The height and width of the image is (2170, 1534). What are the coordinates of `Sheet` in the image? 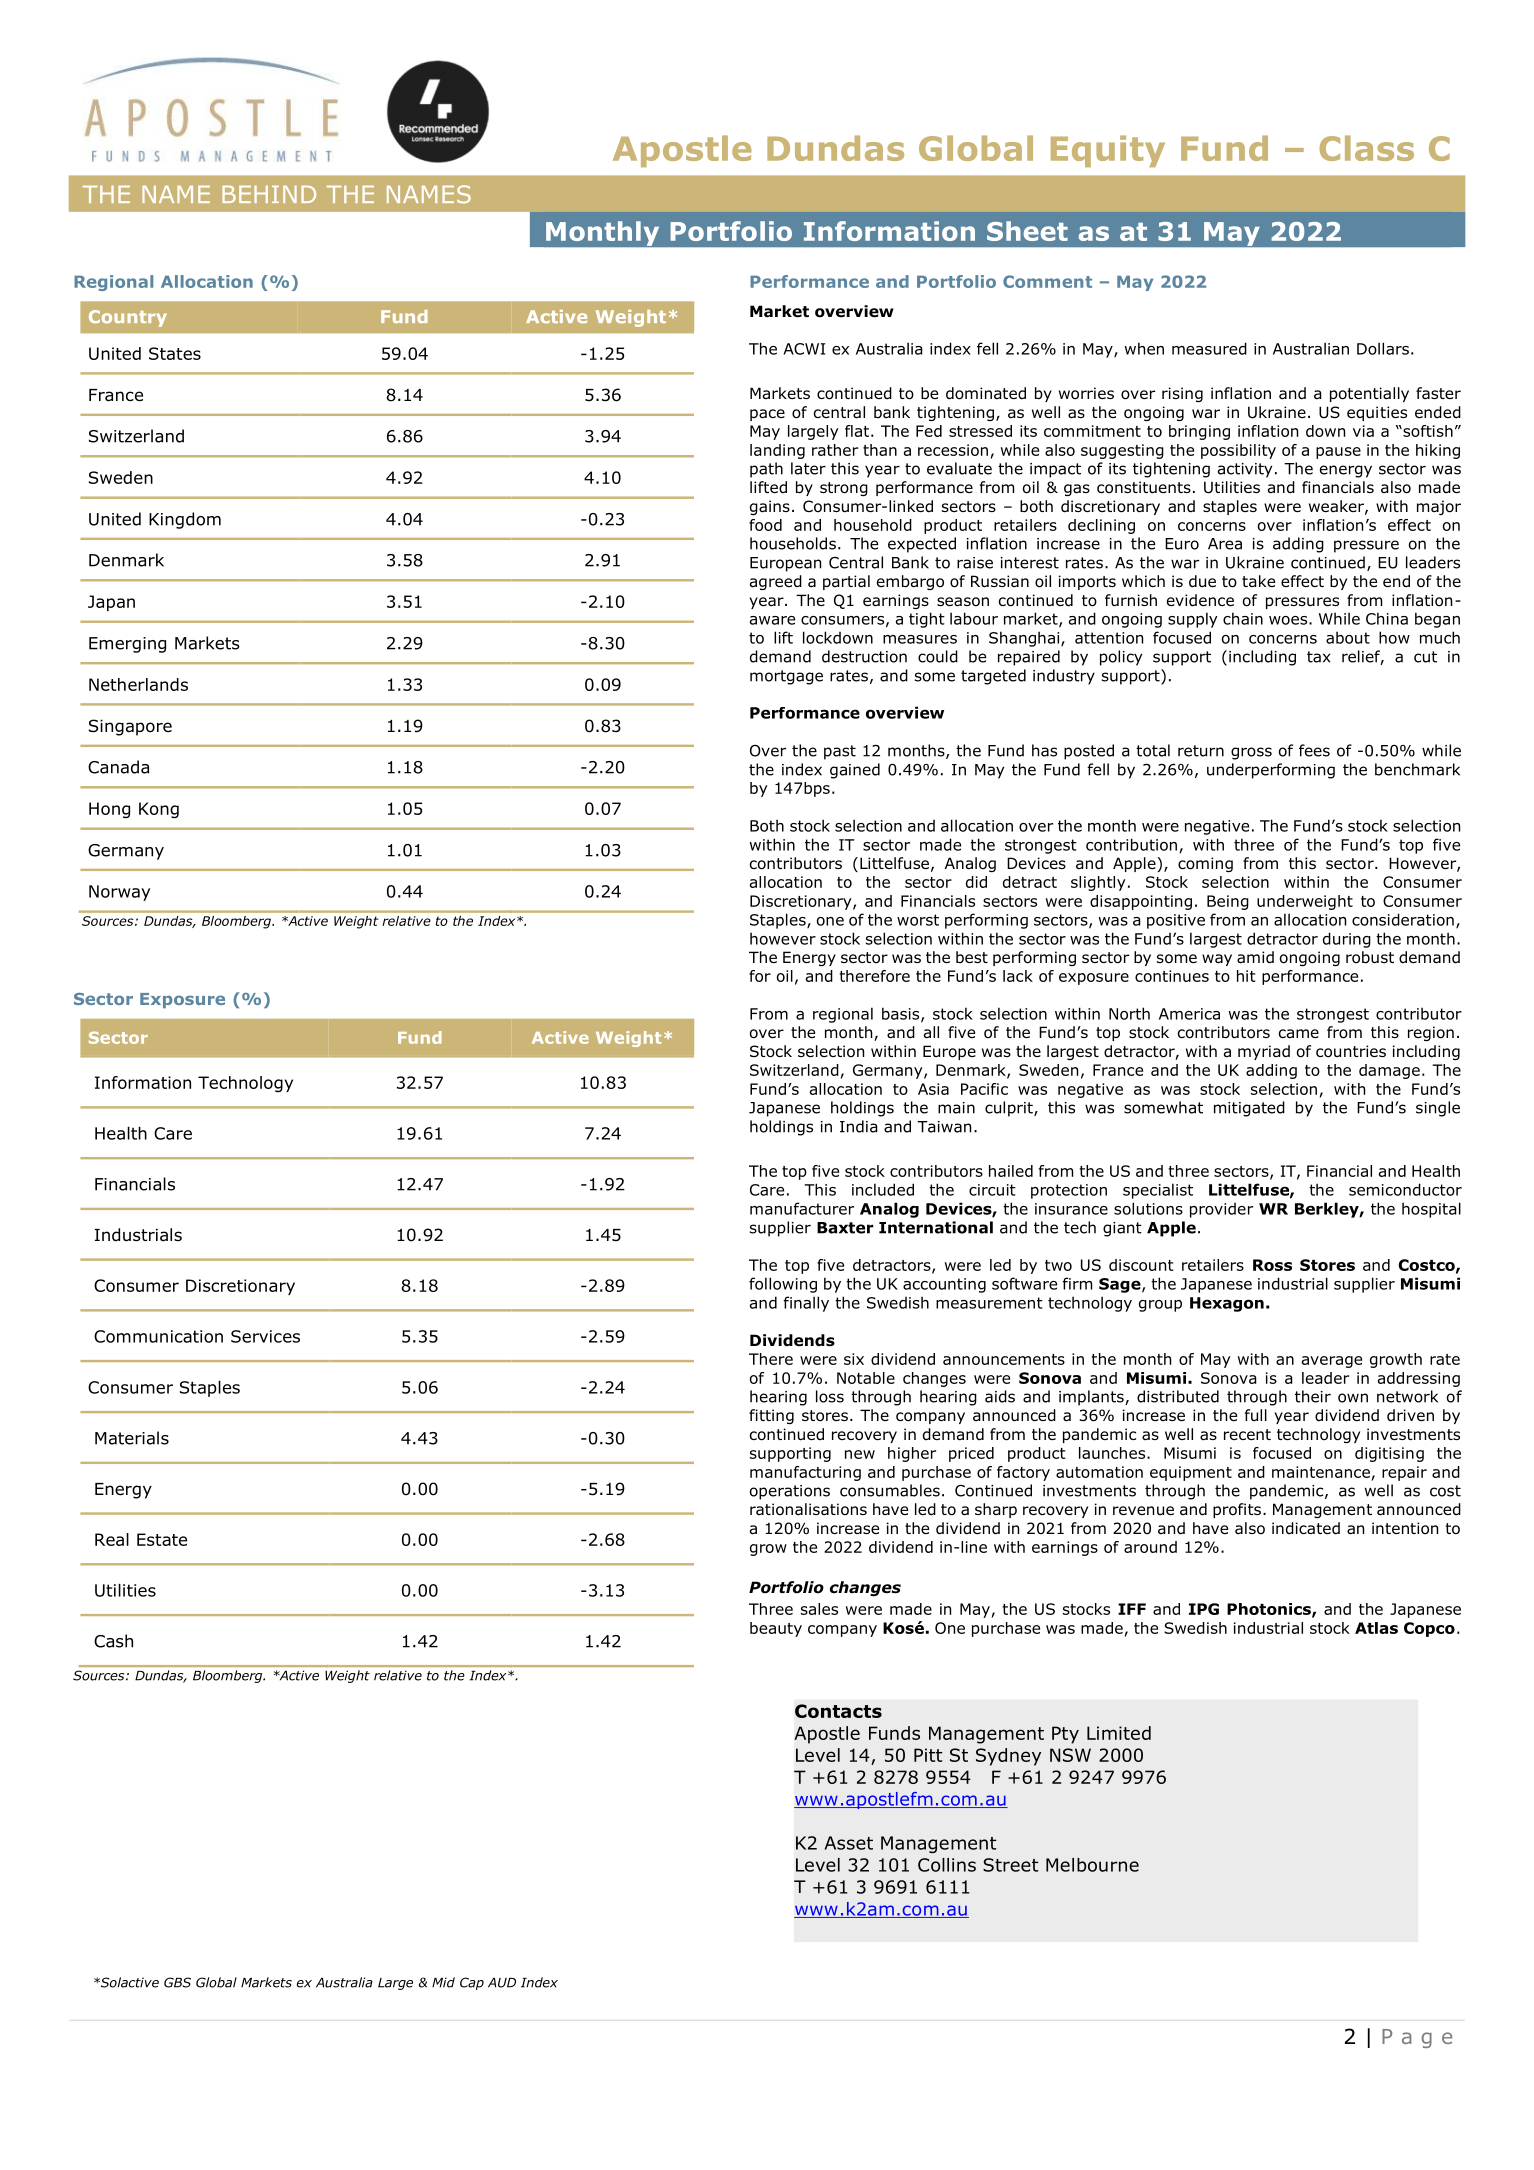 It's located at (1027, 231).
